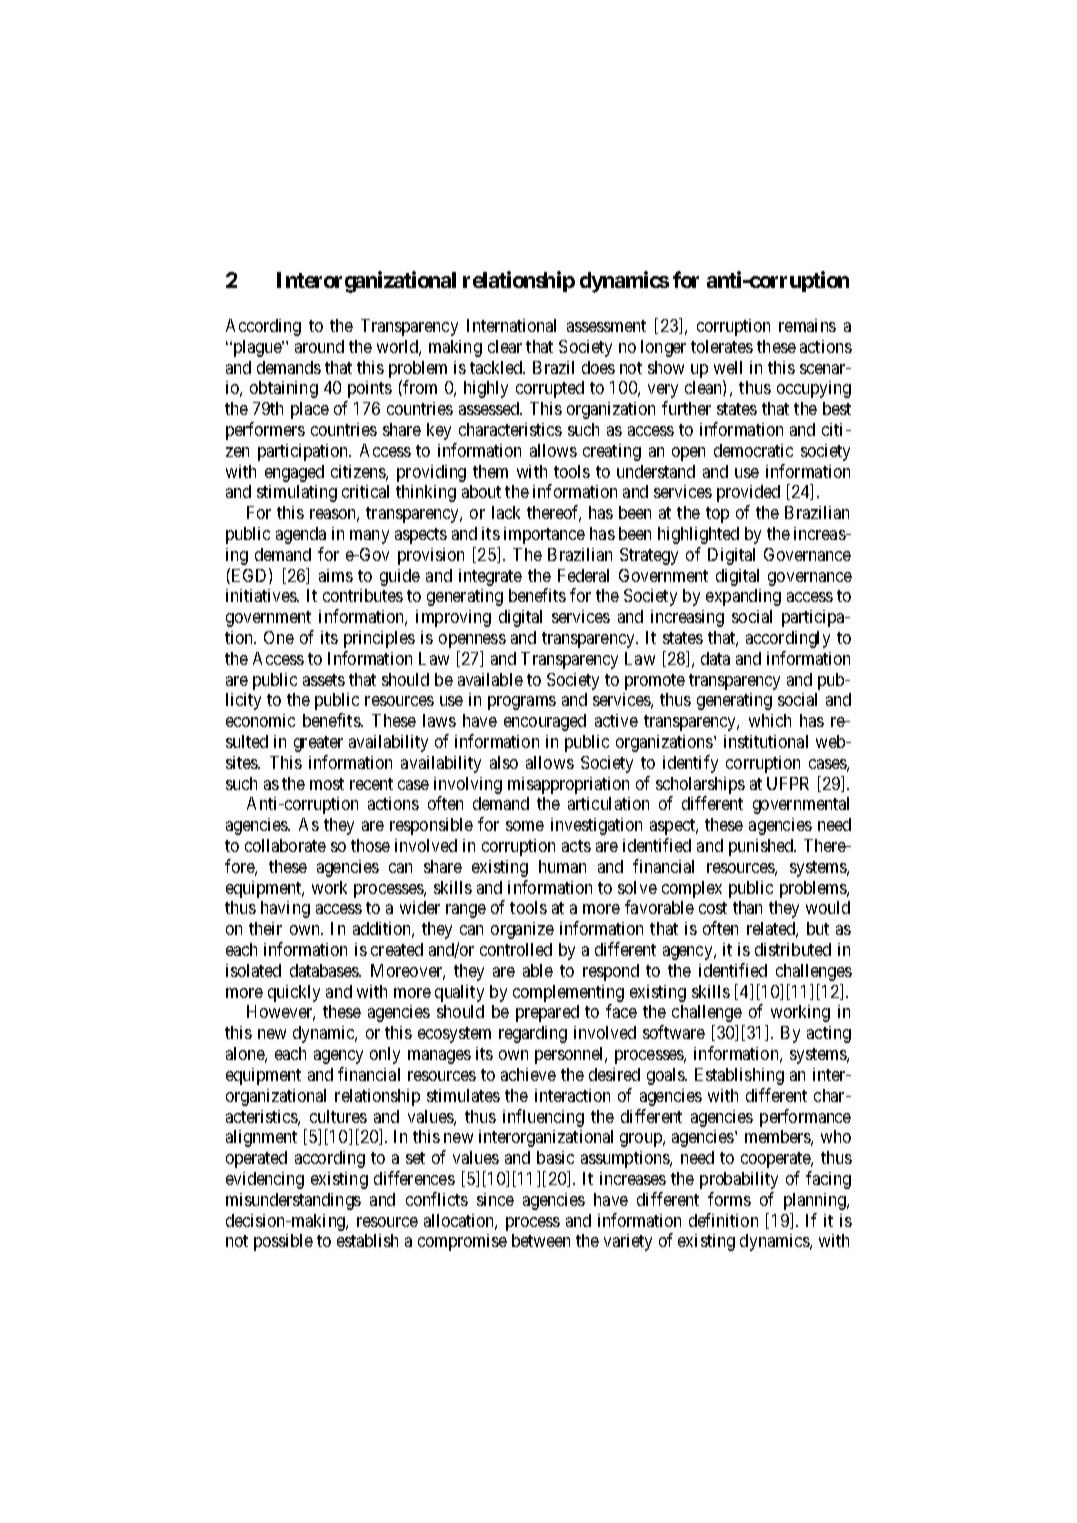 This page has height=1523, width=1077. I want to click on forms, so click(729, 1199).
